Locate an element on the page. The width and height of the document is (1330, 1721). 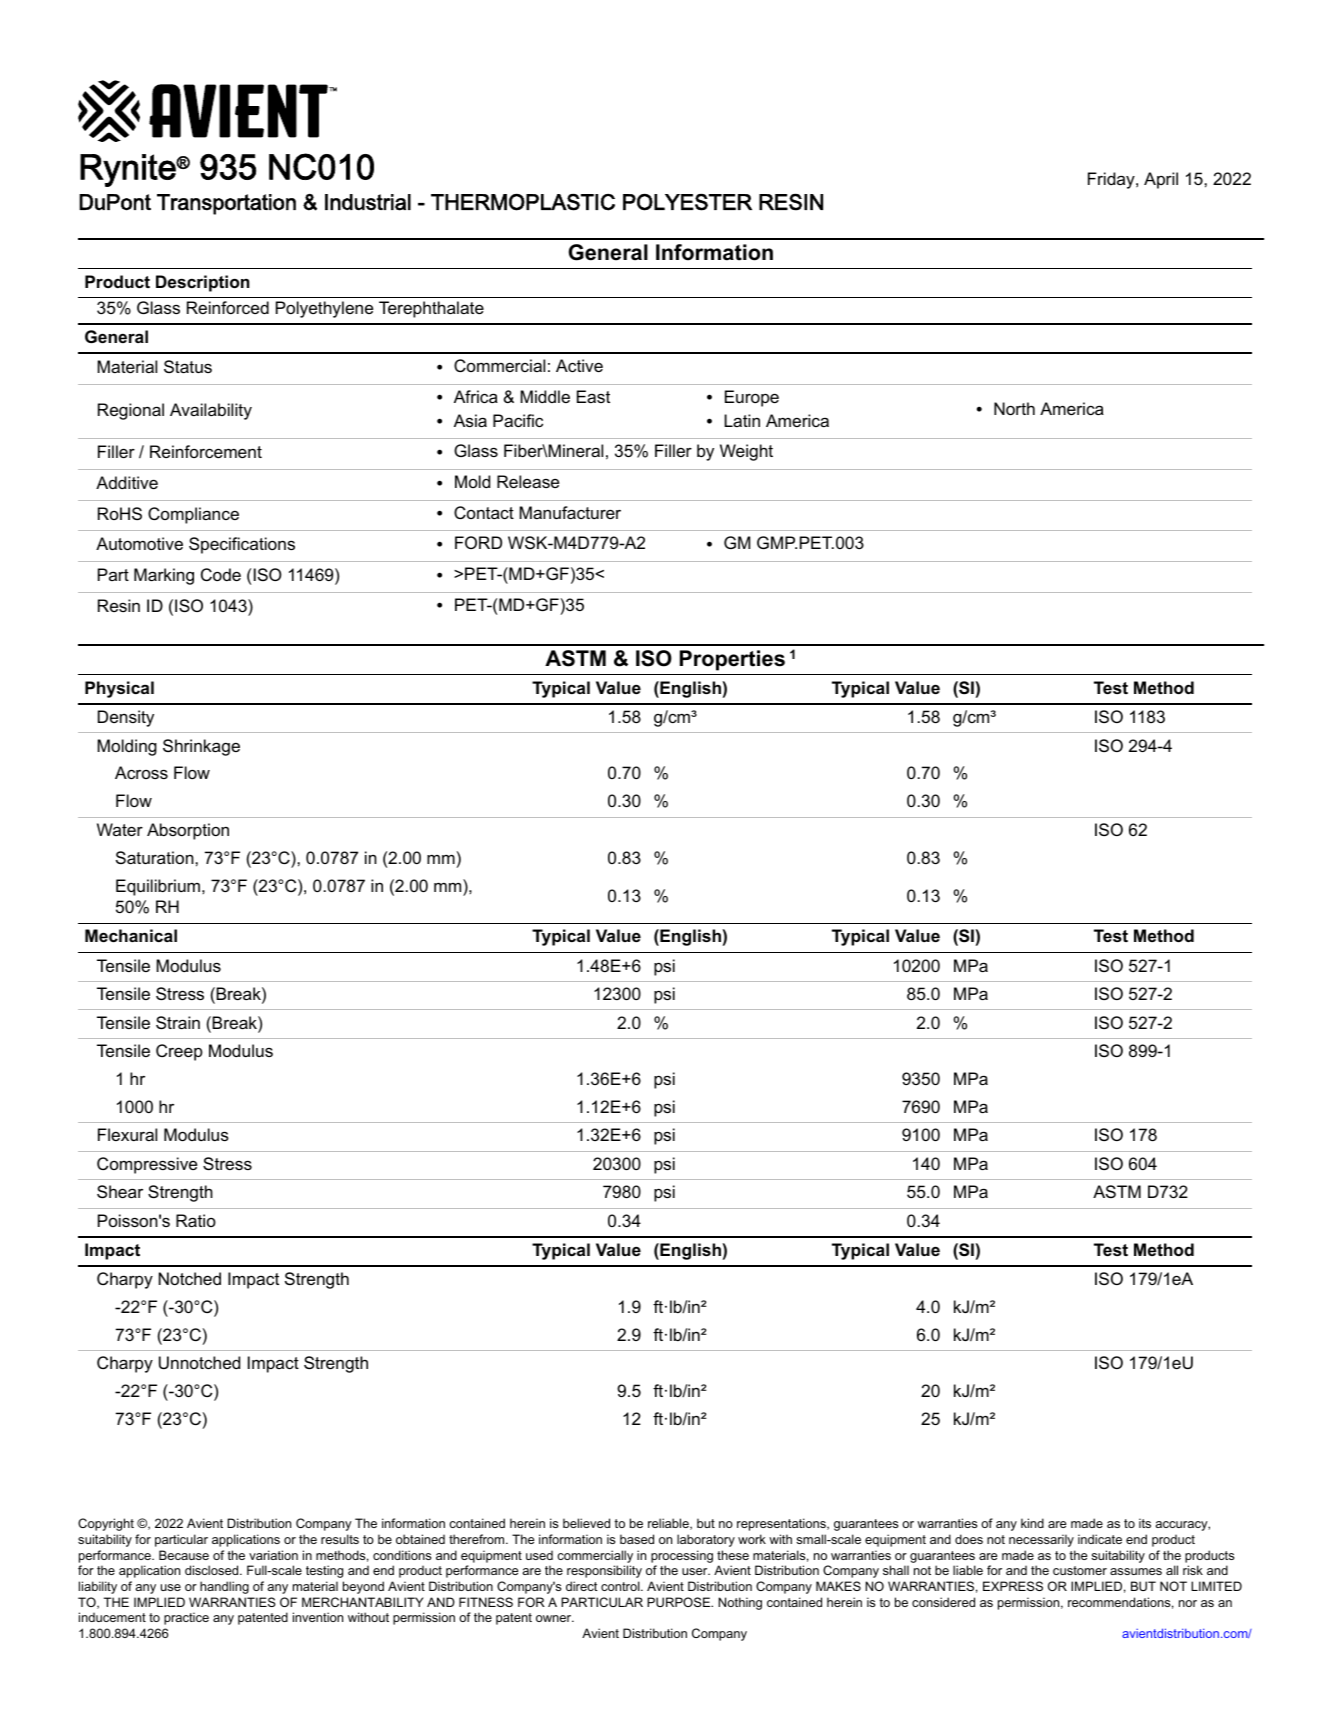
North is located at coordinates (1014, 408).
